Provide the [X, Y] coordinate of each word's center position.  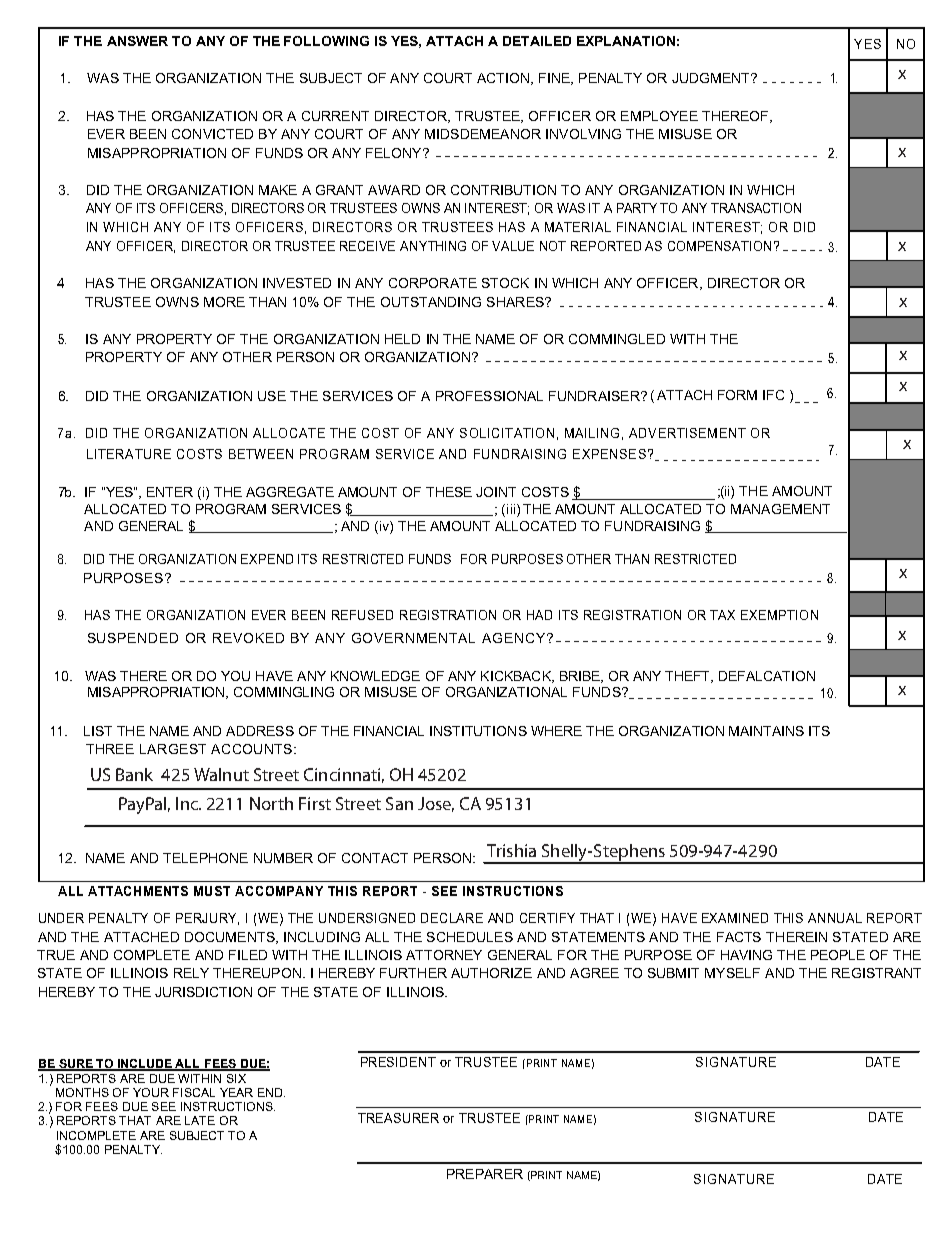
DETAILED [537, 41]
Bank [134, 774]
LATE [200, 1120]
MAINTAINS [766, 731]
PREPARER [485, 1174]
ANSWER [137, 41]
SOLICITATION [507, 433]
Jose [436, 804]
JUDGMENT [712, 78]
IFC [773, 395]
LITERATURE [129, 454]
